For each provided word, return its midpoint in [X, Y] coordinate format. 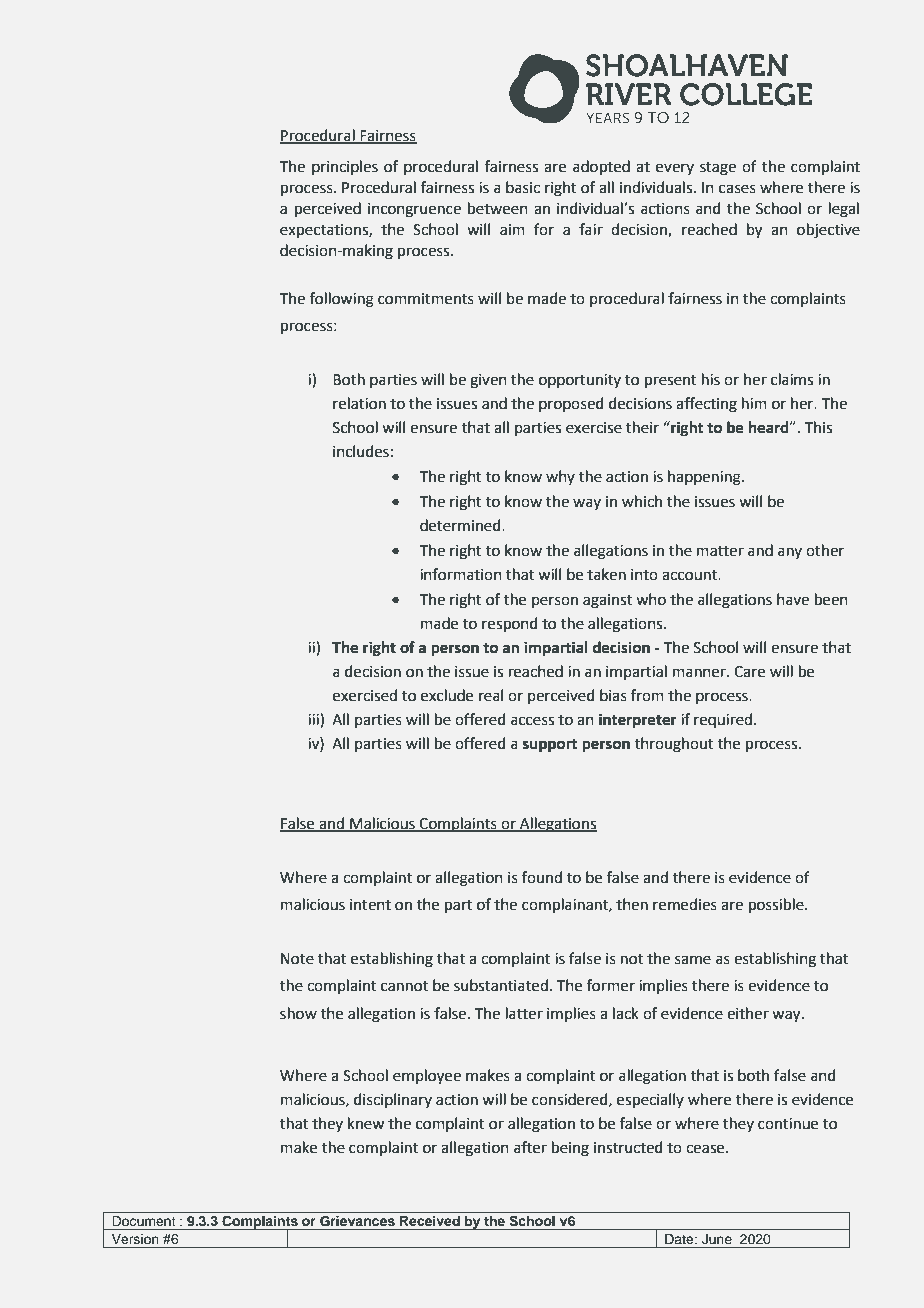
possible [777, 905]
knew [366, 1123]
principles [345, 167]
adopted [601, 167]
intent [370, 905]
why [560, 477]
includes [361, 451]
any [790, 553]
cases [737, 189]
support [550, 746]
